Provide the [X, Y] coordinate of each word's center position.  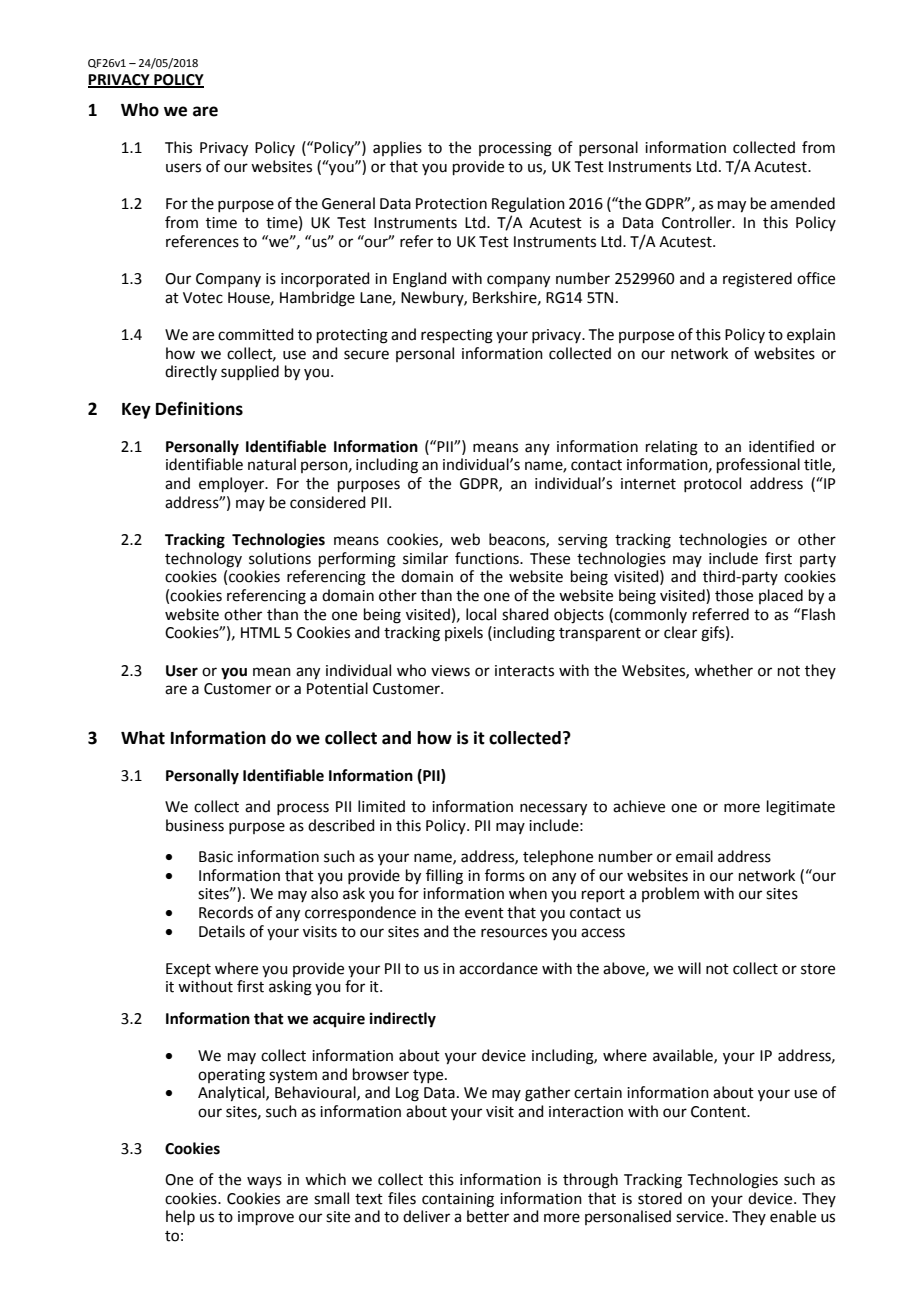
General [348, 203]
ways [264, 1182]
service [701, 1217]
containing [458, 1200]
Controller [698, 222]
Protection [451, 204]
